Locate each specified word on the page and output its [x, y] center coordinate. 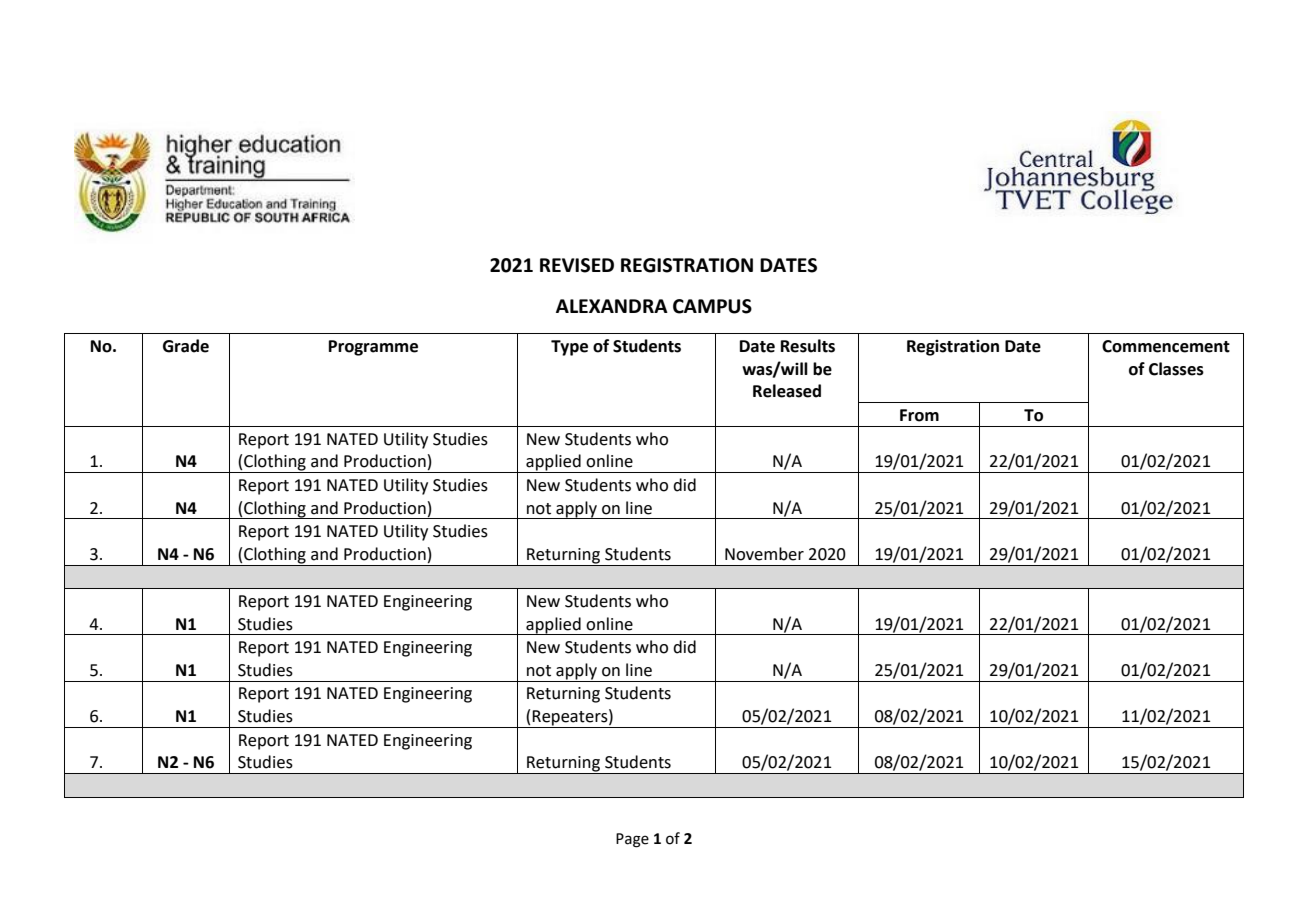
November [764, 554]
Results [808, 346]
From [919, 415]
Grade [186, 346]
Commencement [1166, 346]
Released [787, 391]
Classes [1176, 369]
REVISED [577, 265]
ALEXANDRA [612, 306]
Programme [373, 348]
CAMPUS [712, 306]
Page [632, 840]
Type [569, 348]
